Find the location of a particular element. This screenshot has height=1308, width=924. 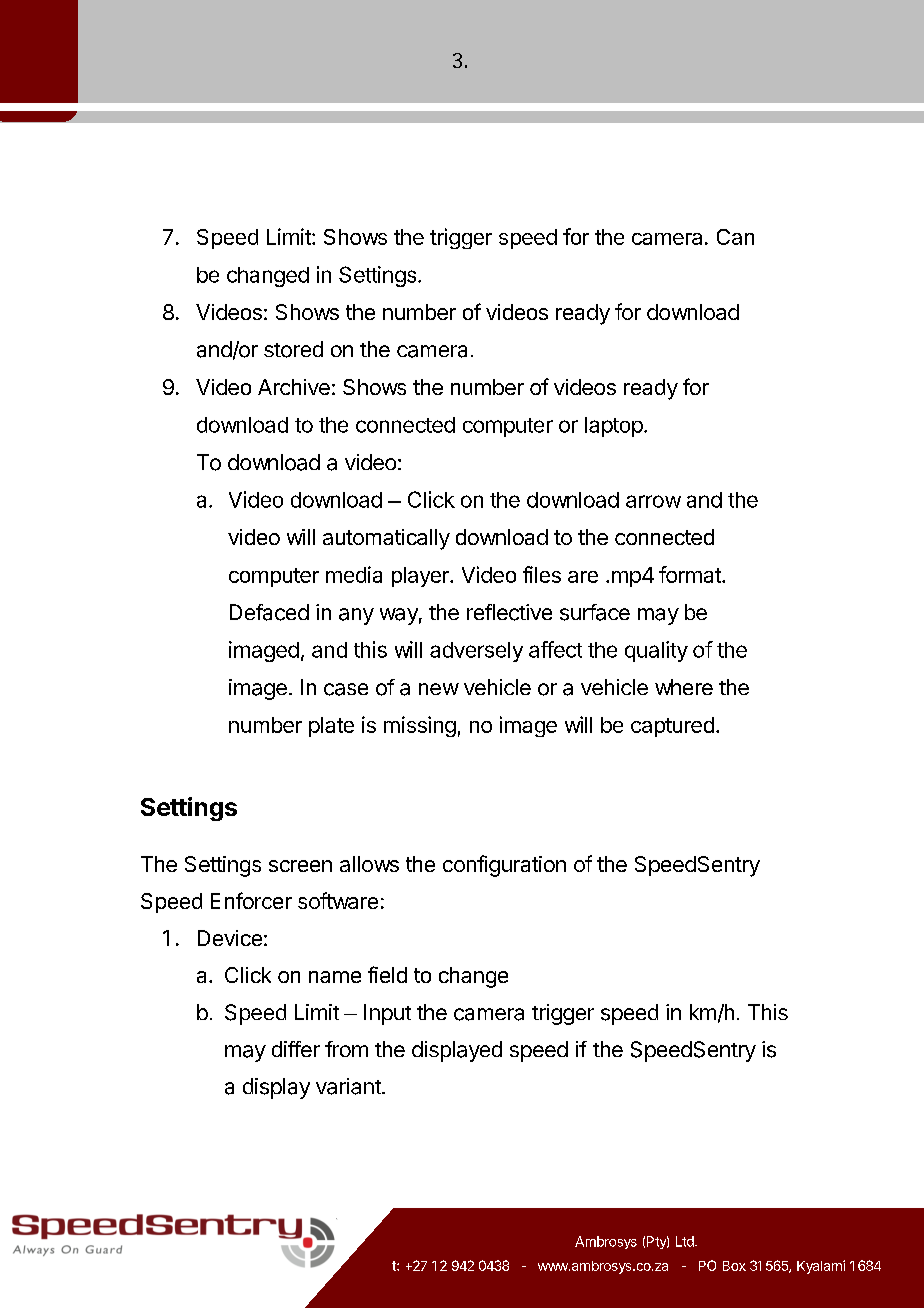

Defaced is located at coordinates (269, 612).
